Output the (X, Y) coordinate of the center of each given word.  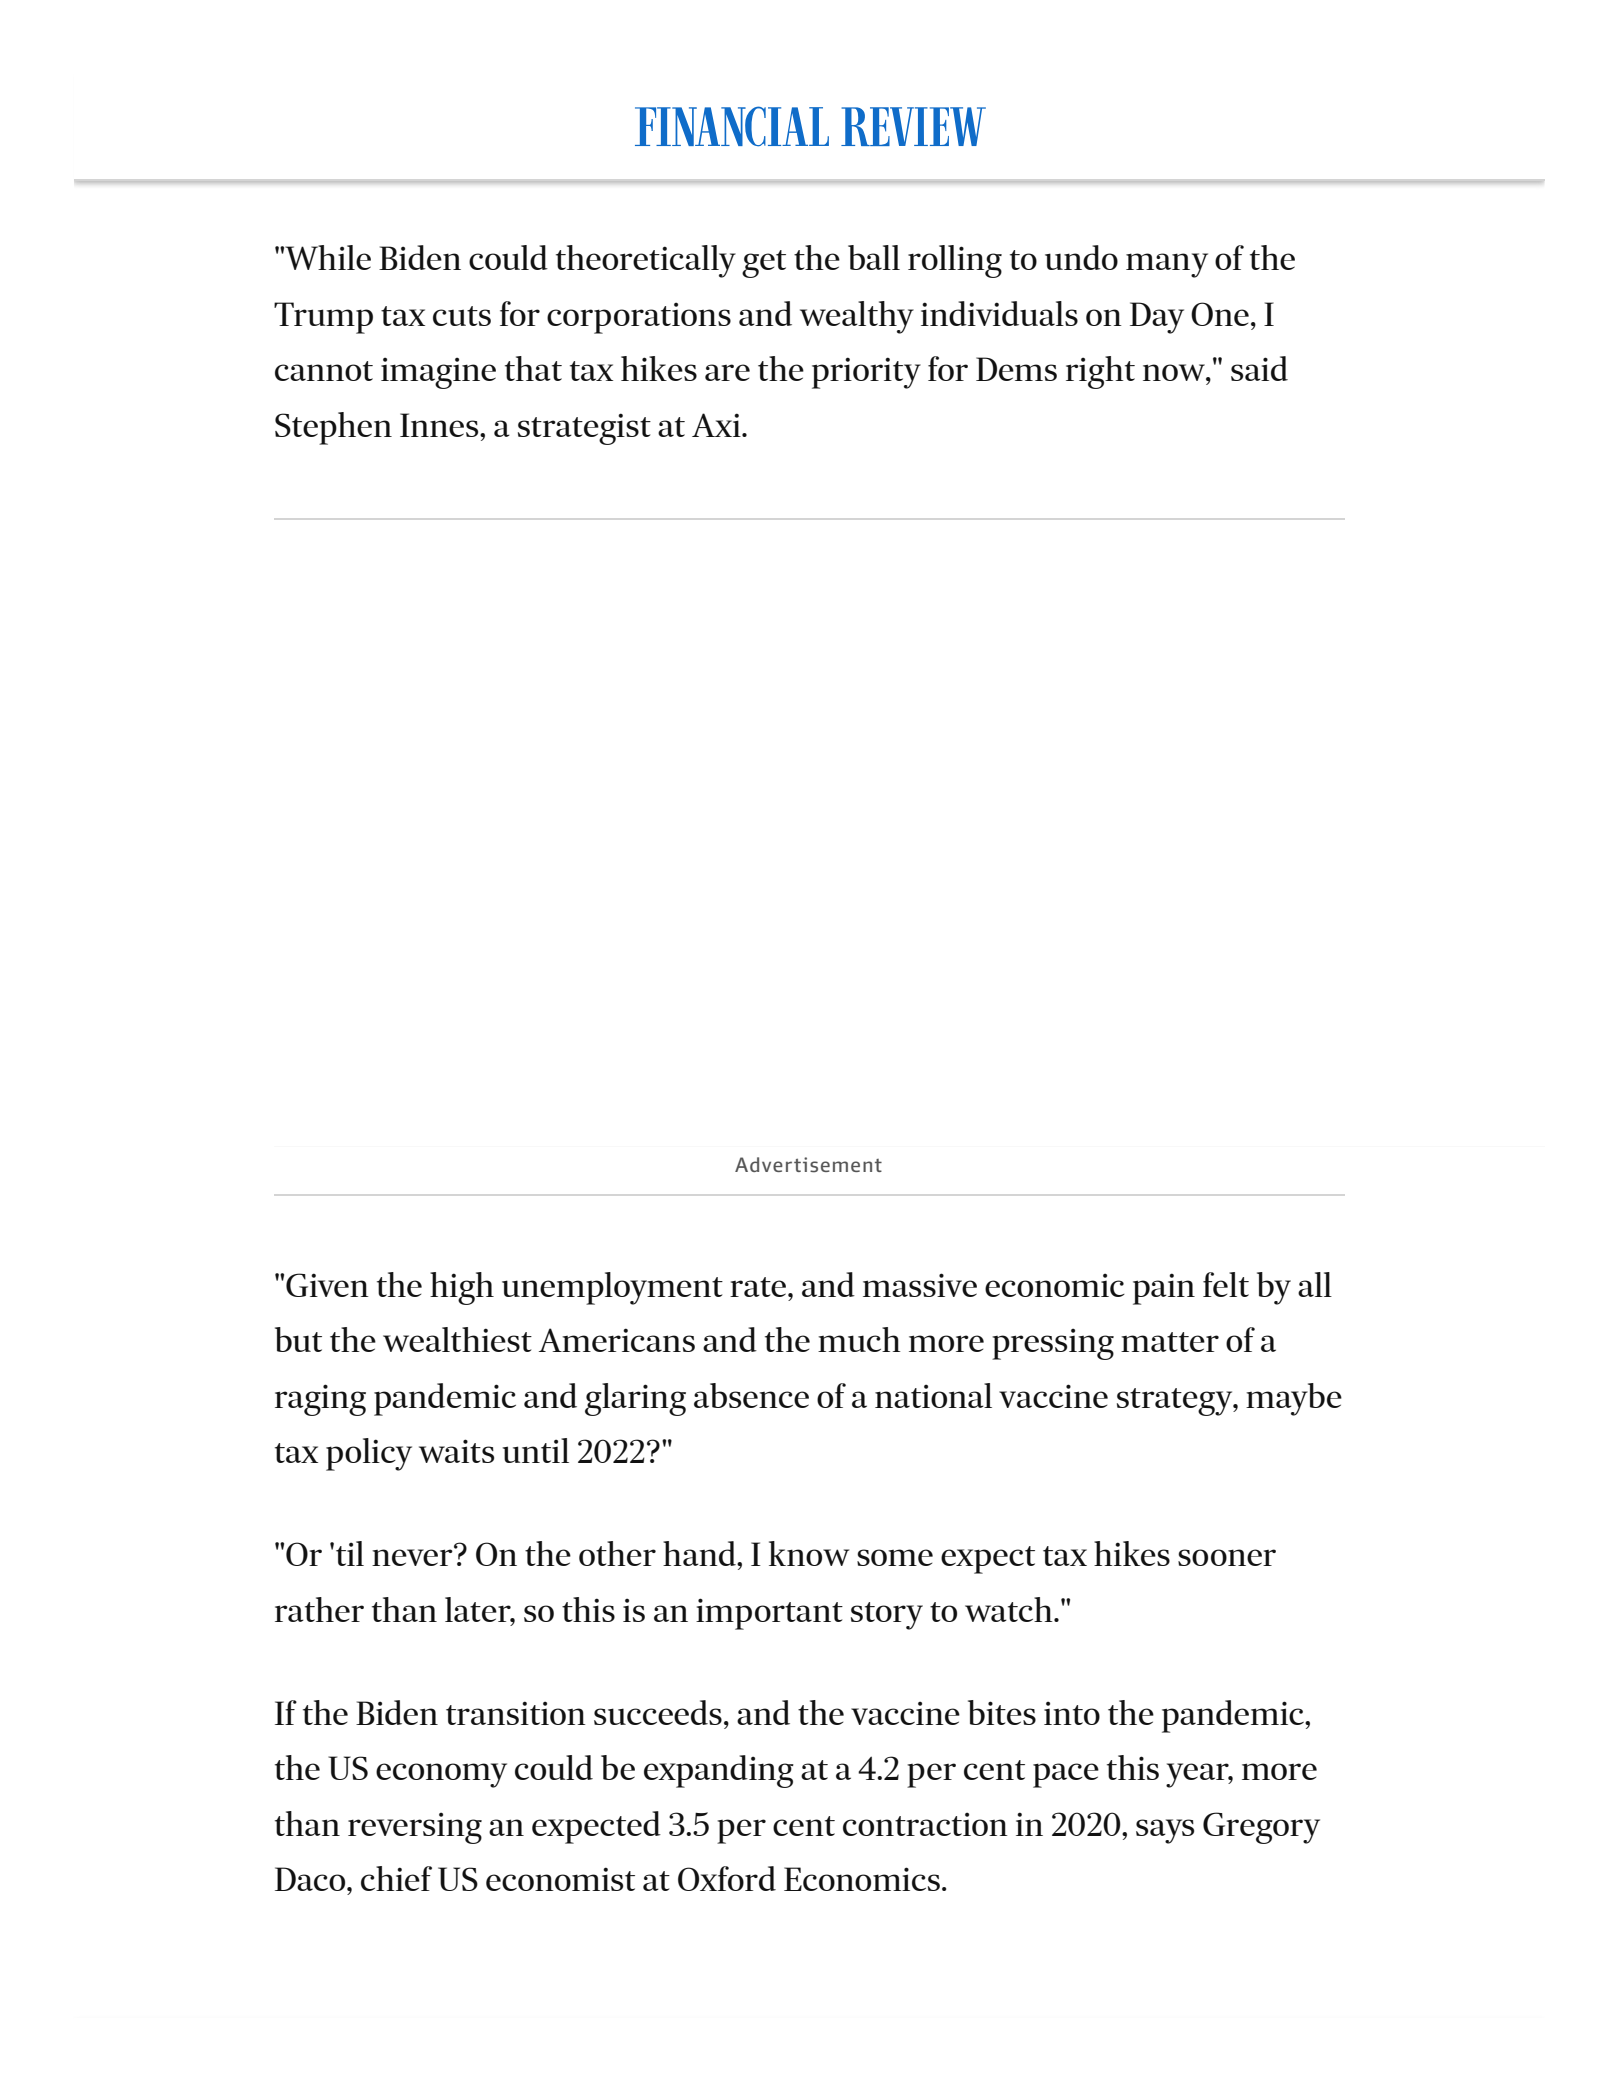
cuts (462, 316)
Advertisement (808, 1165)
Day (1157, 318)
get (764, 264)
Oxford (727, 1878)
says (1165, 1831)
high (462, 1288)
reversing (415, 1828)
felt (1226, 1284)
